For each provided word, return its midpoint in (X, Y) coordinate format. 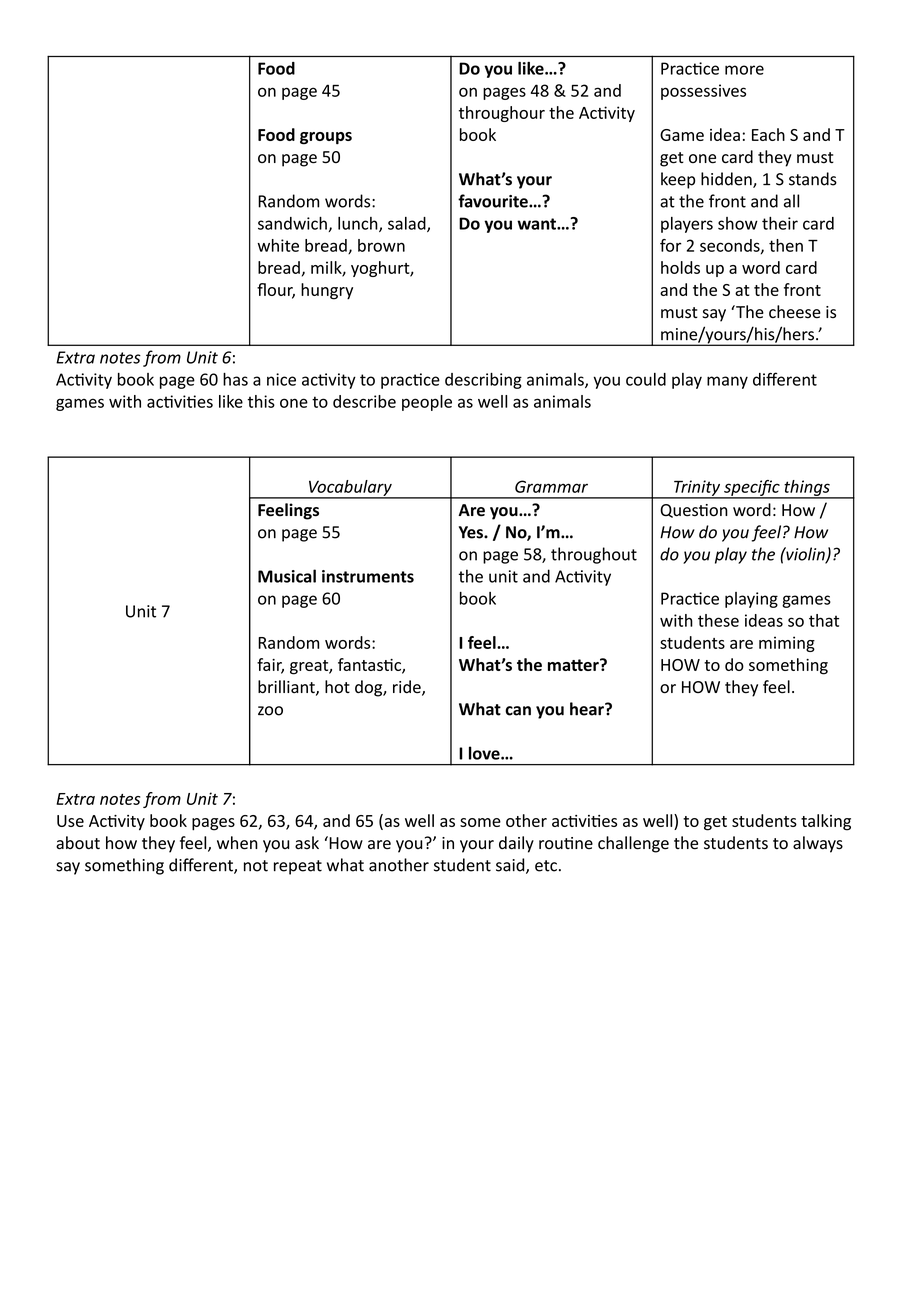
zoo (270, 711)
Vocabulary (350, 489)
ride (408, 688)
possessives (703, 92)
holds (680, 267)
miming (787, 644)
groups (326, 138)
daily (516, 844)
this (261, 401)
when (237, 843)
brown (381, 245)
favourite (494, 201)
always (818, 844)
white (278, 245)
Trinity (697, 489)
